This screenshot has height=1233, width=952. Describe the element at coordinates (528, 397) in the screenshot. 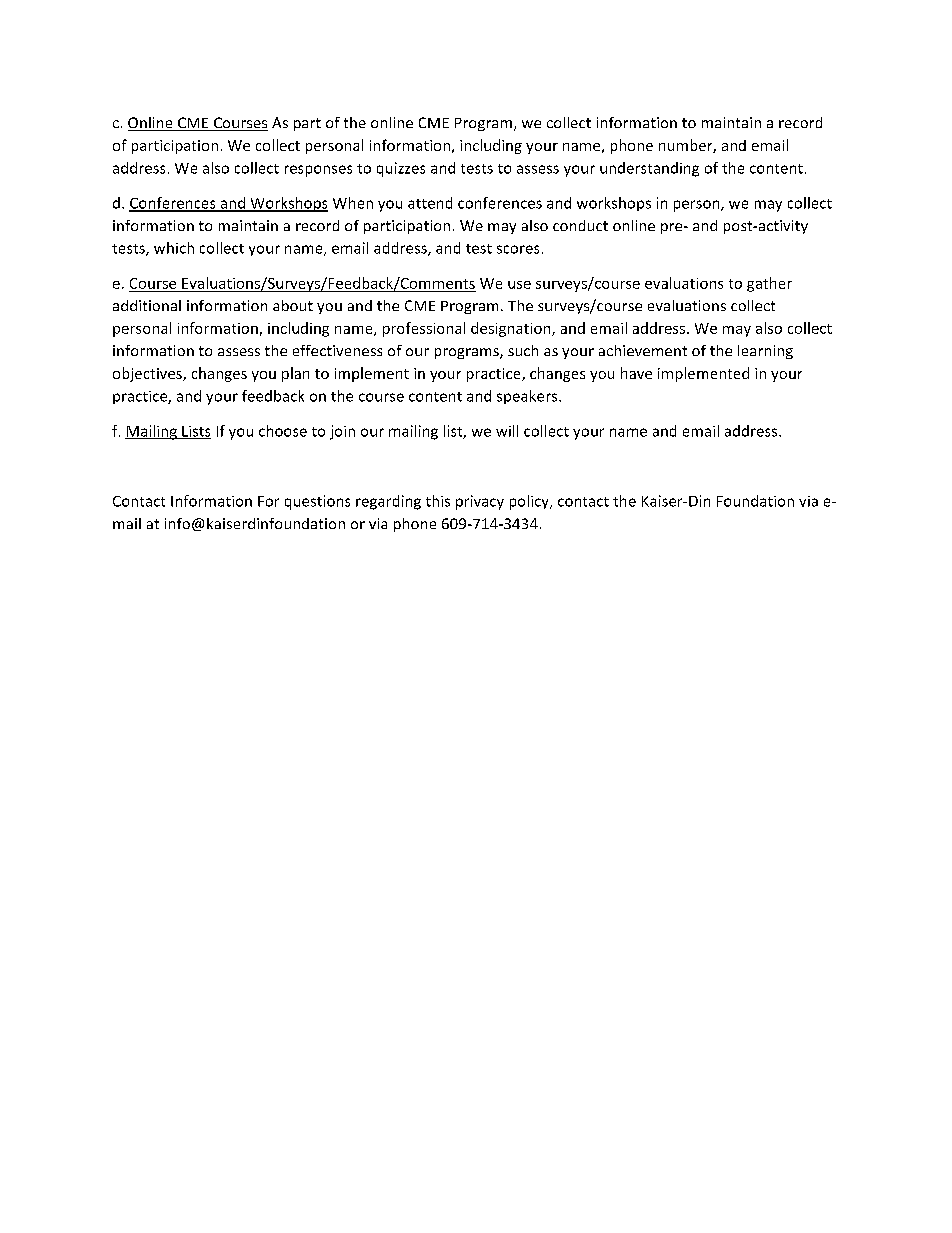

I see `speakers` at that location.
